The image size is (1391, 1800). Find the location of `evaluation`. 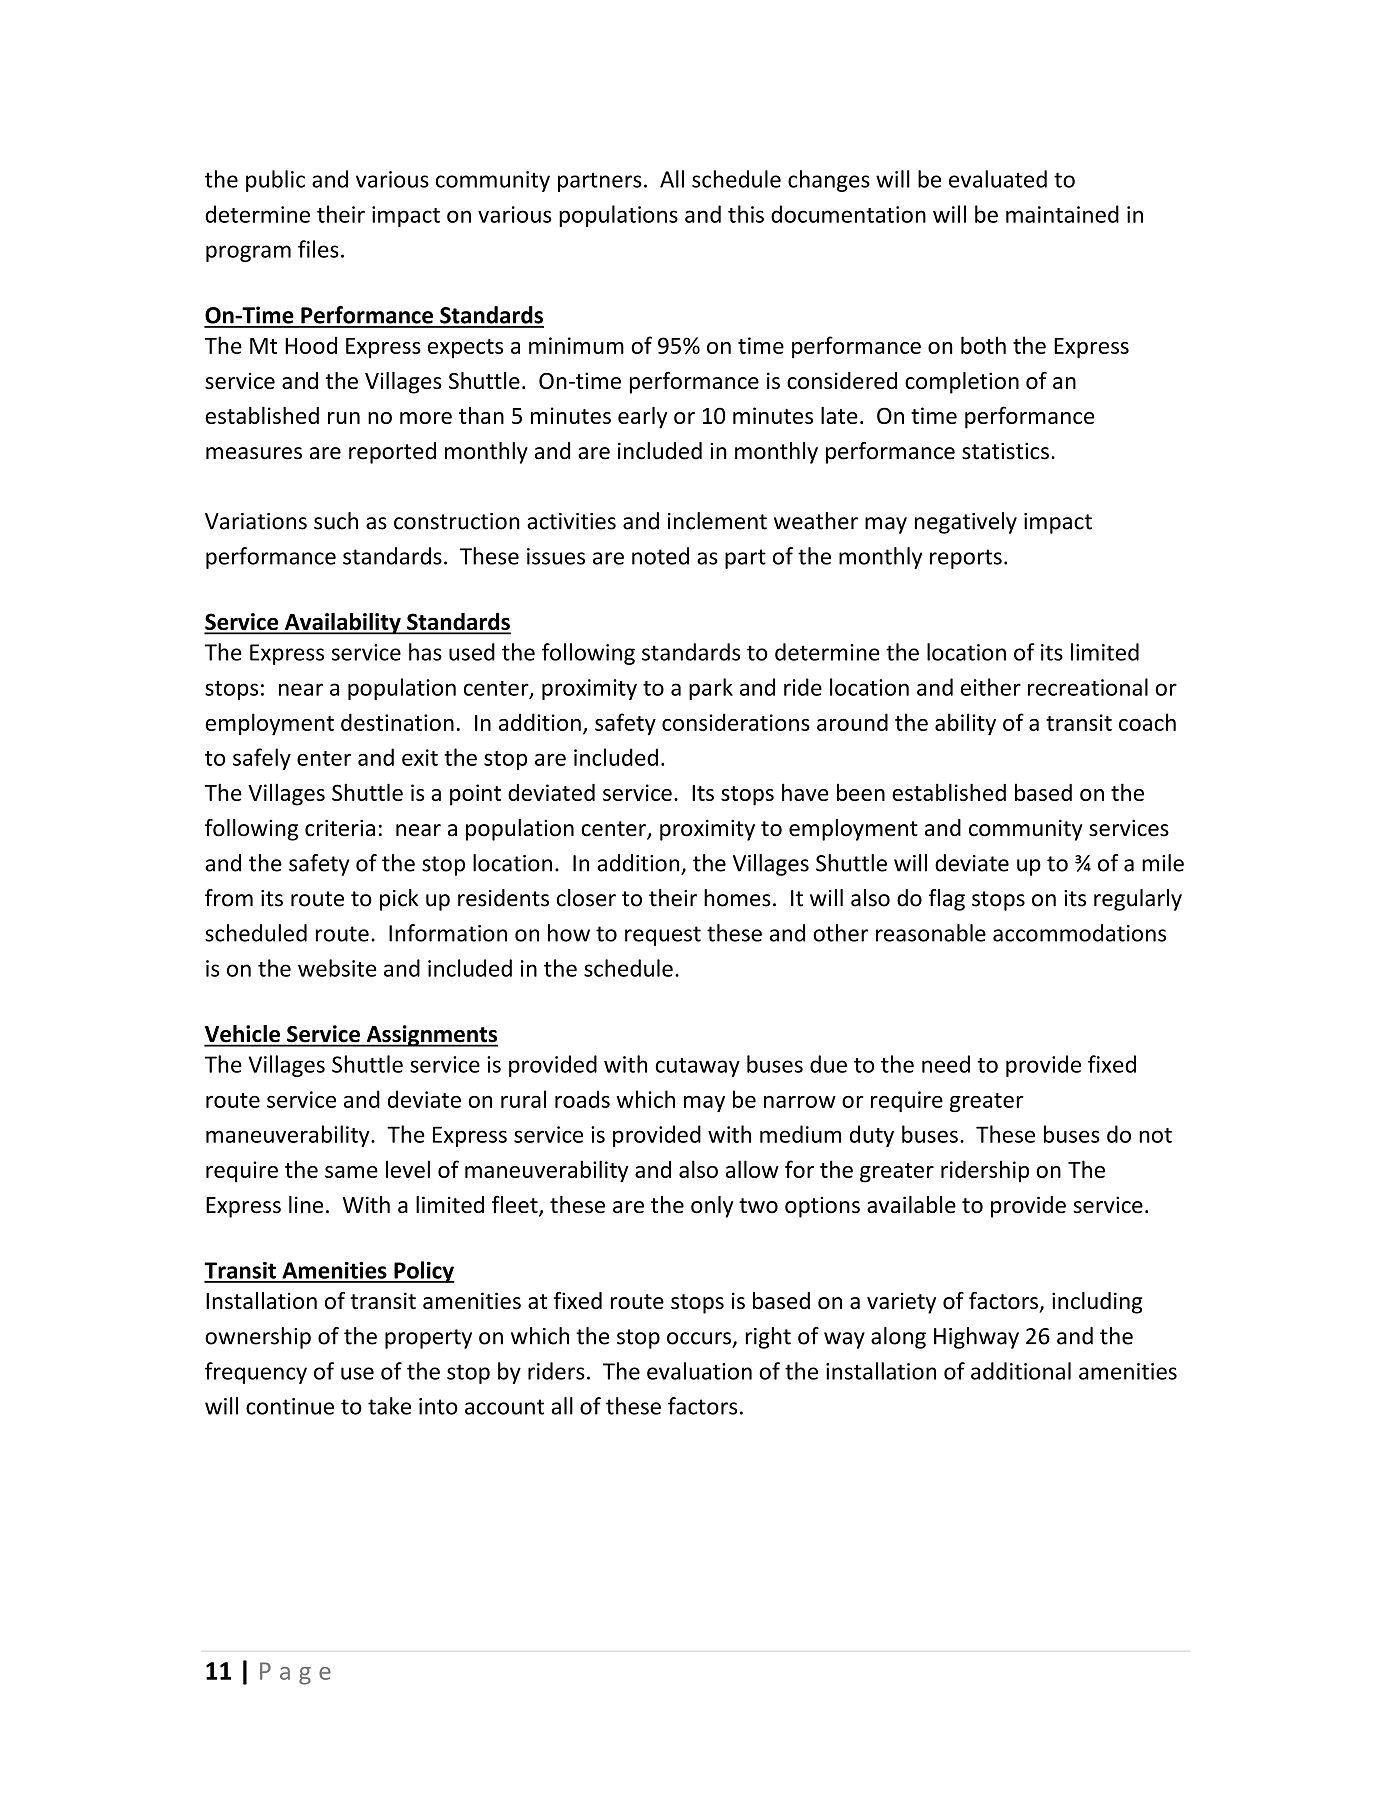

evaluation is located at coordinates (699, 1371).
